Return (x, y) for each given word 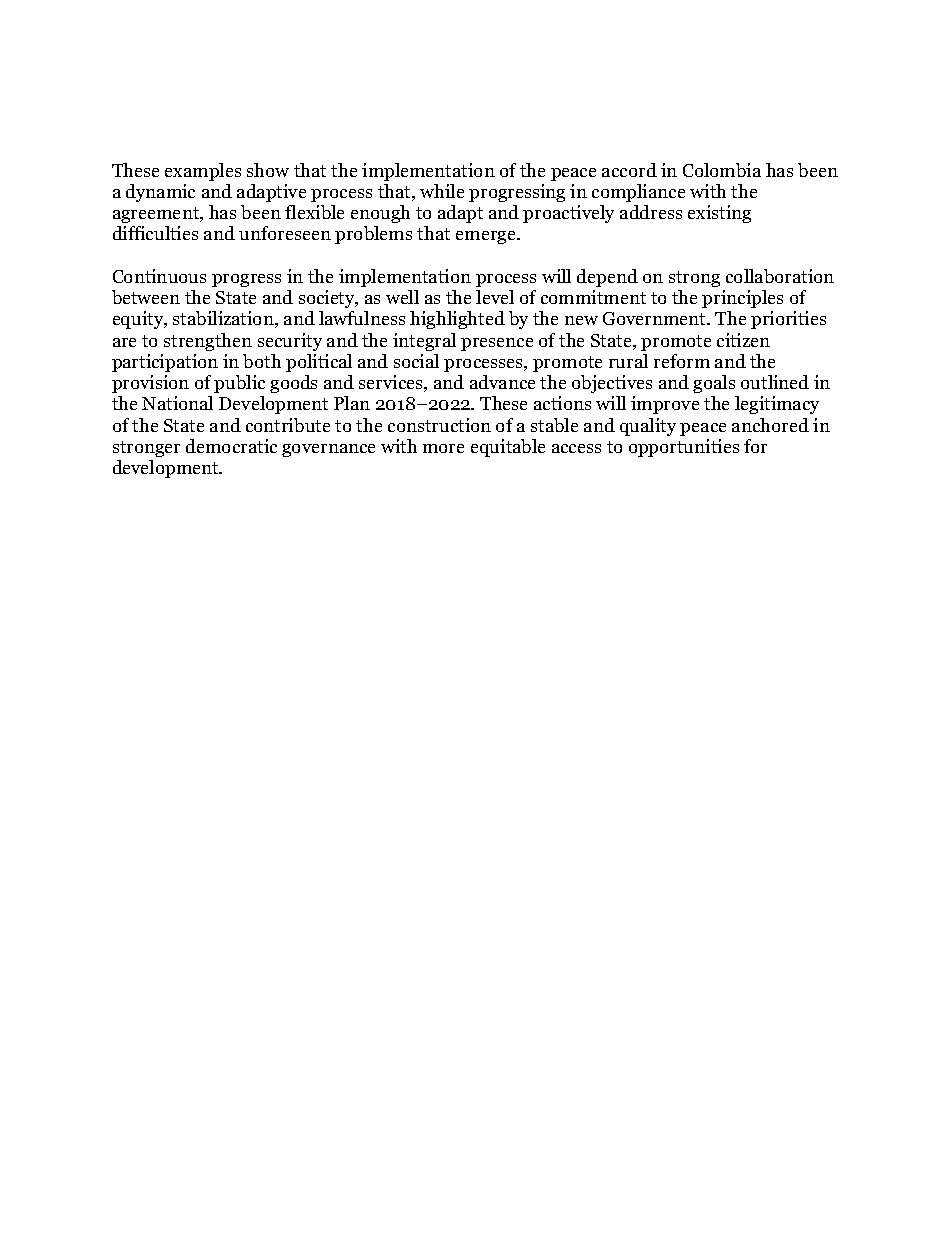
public (239, 384)
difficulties (155, 233)
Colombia (722, 170)
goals (714, 384)
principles (742, 299)
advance (502, 382)
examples (203, 172)
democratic (231, 446)
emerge (487, 237)
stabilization (224, 319)
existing (719, 214)
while (442, 191)
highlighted (457, 320)
